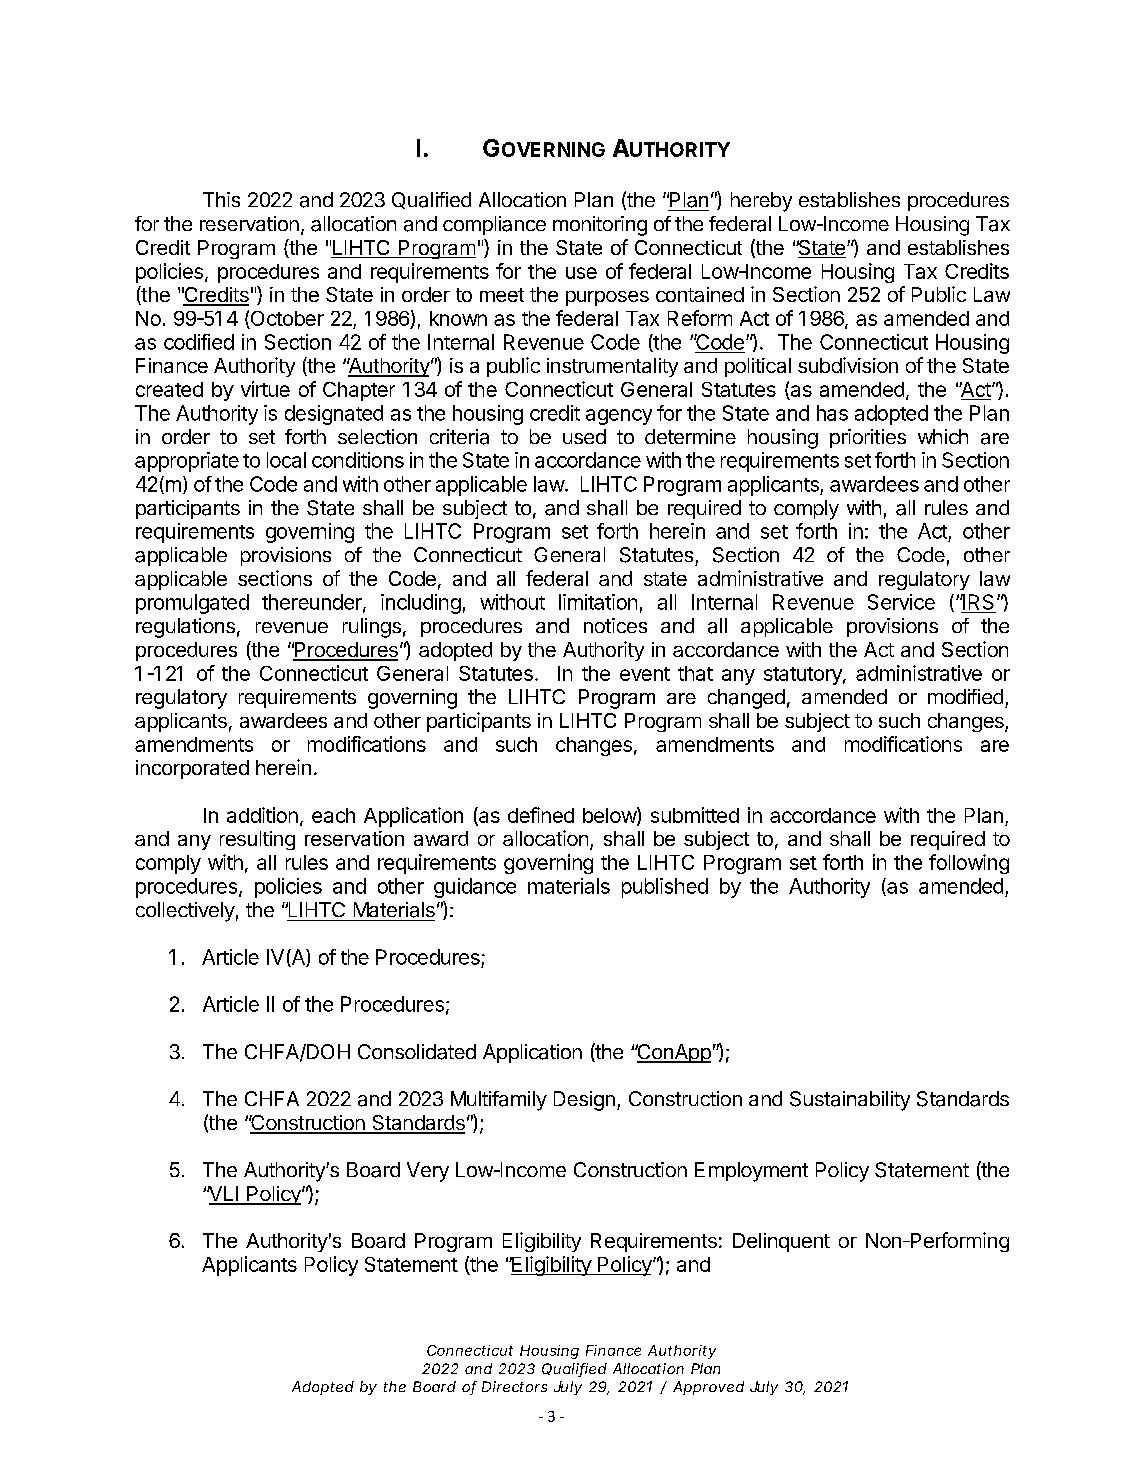 This page has height=1481, width=1144. Describe the element at coordinates (761, 202) in the page. I see `hereby` at that location.
